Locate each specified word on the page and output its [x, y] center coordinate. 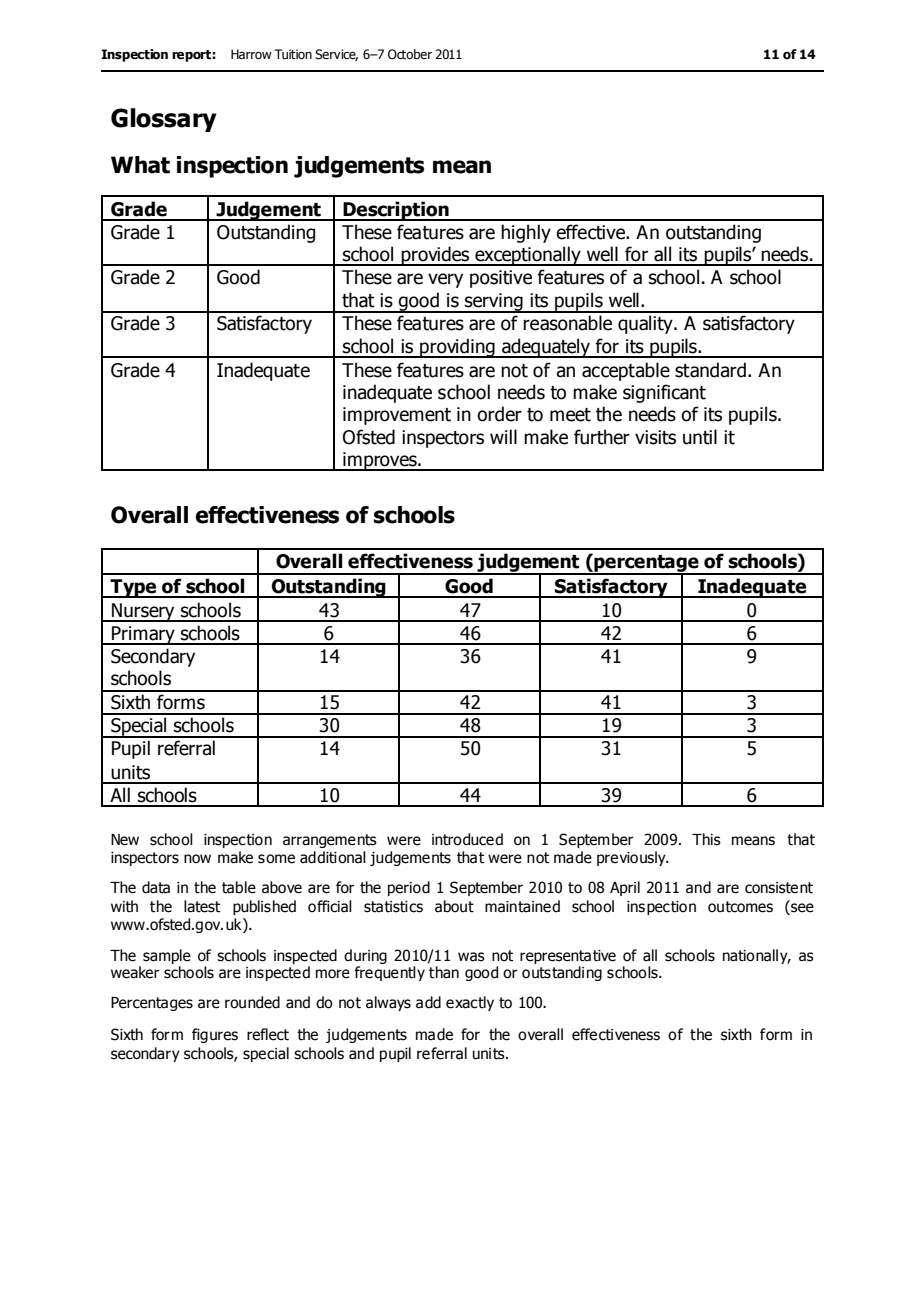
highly [526, 233]
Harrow [251, 54]
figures [215, 1035]
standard [710, 370]
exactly [470, 1003]
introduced [467, 839]
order [499, 414]
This [706, 839]
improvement [397, 416]
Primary [143, 635]
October [410, 54]
